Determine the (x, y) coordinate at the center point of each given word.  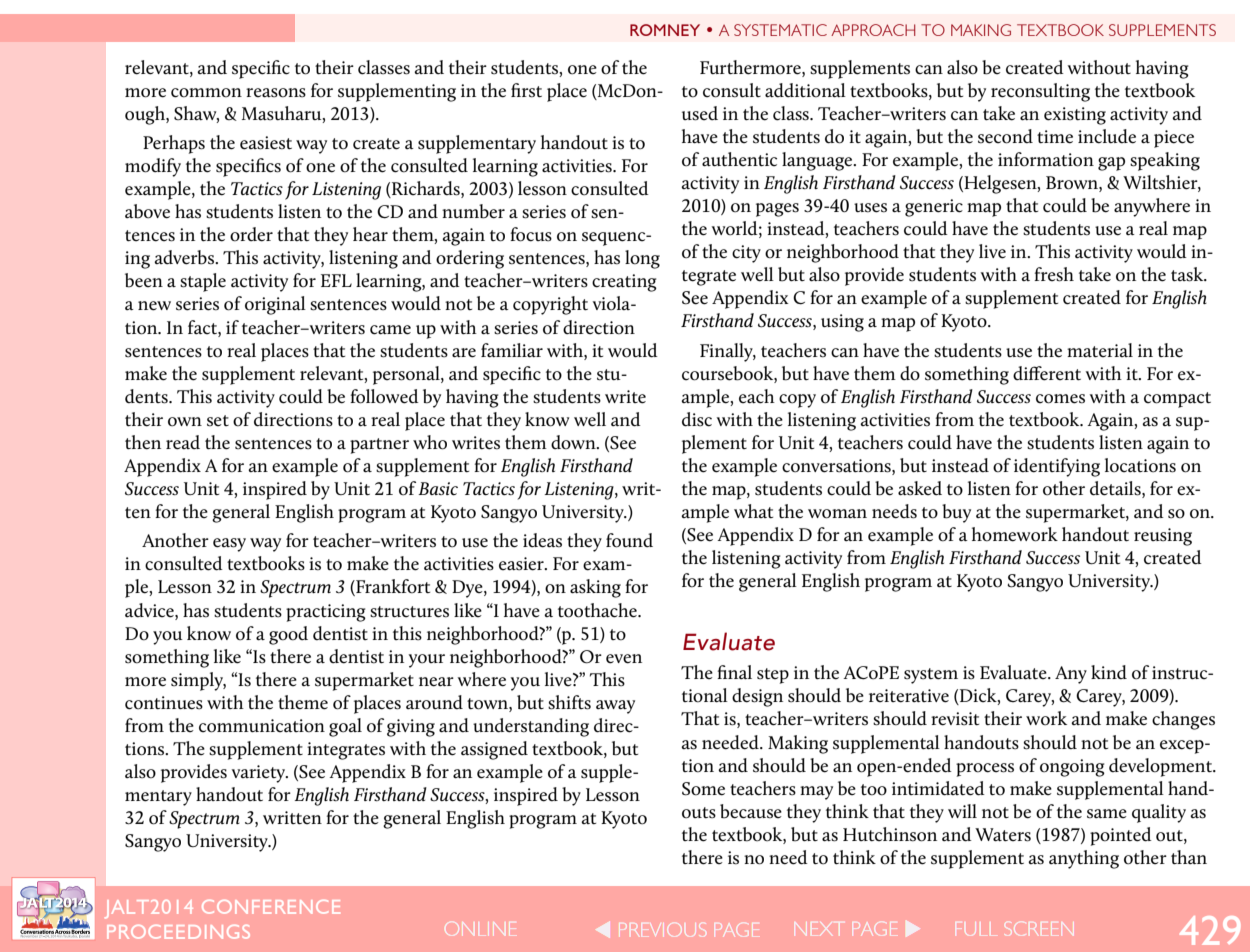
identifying (1057, 467)
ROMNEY (665, 30)
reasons (276, 93)
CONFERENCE (271, 907)
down (574, 442)
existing (1075, 116)
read (183, 442)
